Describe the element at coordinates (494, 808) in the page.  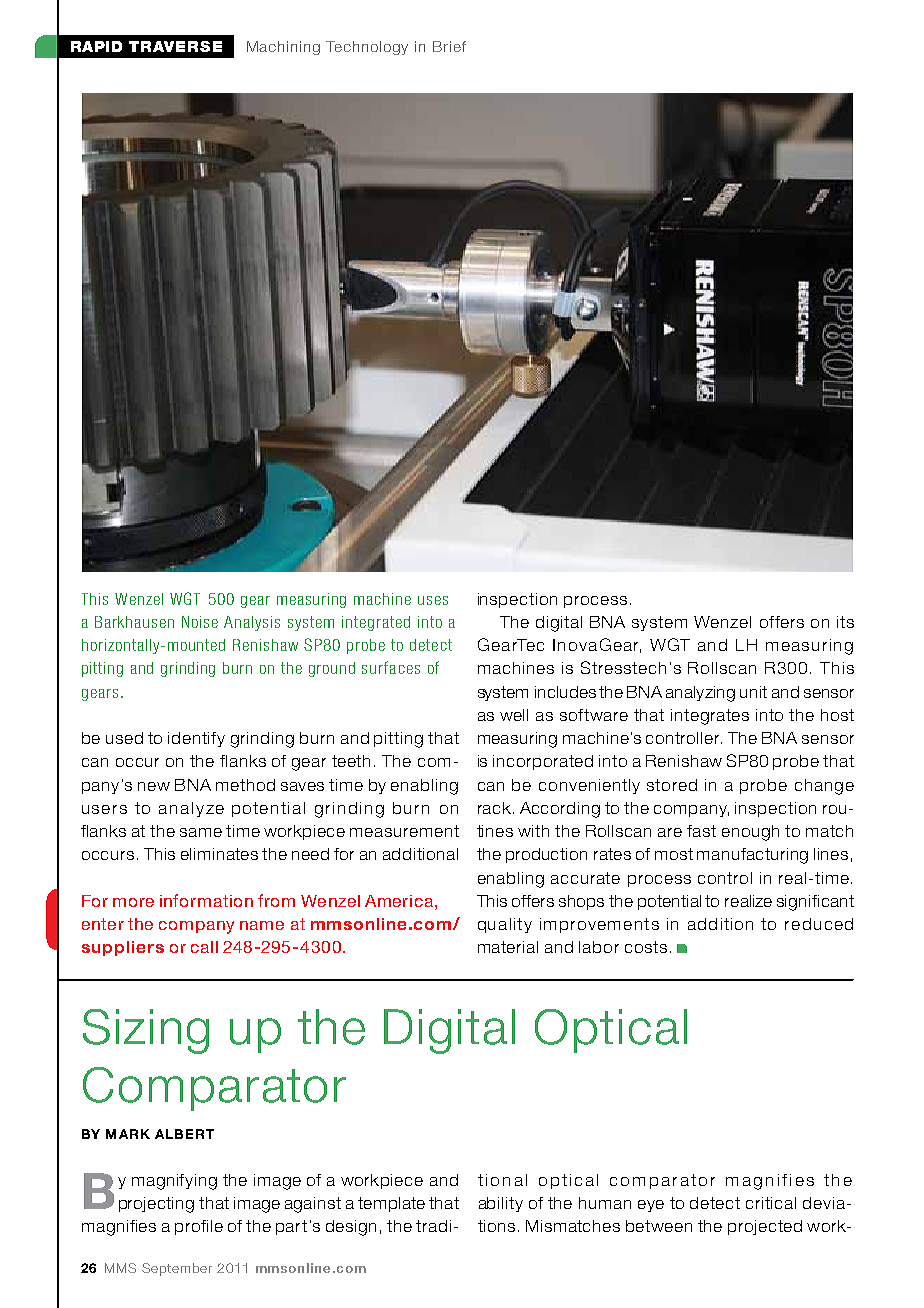
I see `rack` at that location.
